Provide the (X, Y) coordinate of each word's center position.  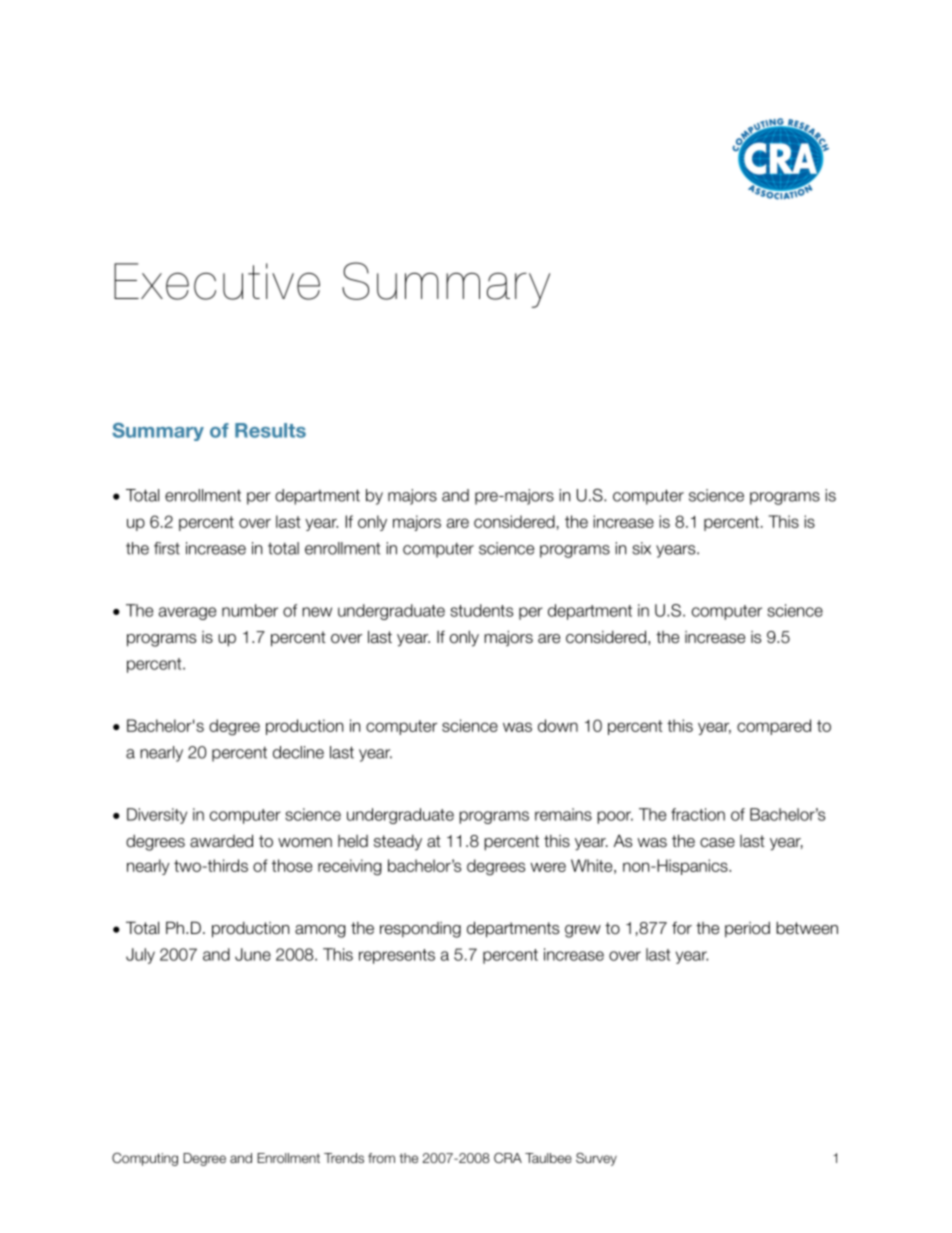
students (481, 610)
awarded (221, 841)
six (641, 548)
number (250, 610)
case (717, 843)
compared (774, 727)
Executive (217, 281)
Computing (145, 1159)
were (548, 867)
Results (270, 430)
